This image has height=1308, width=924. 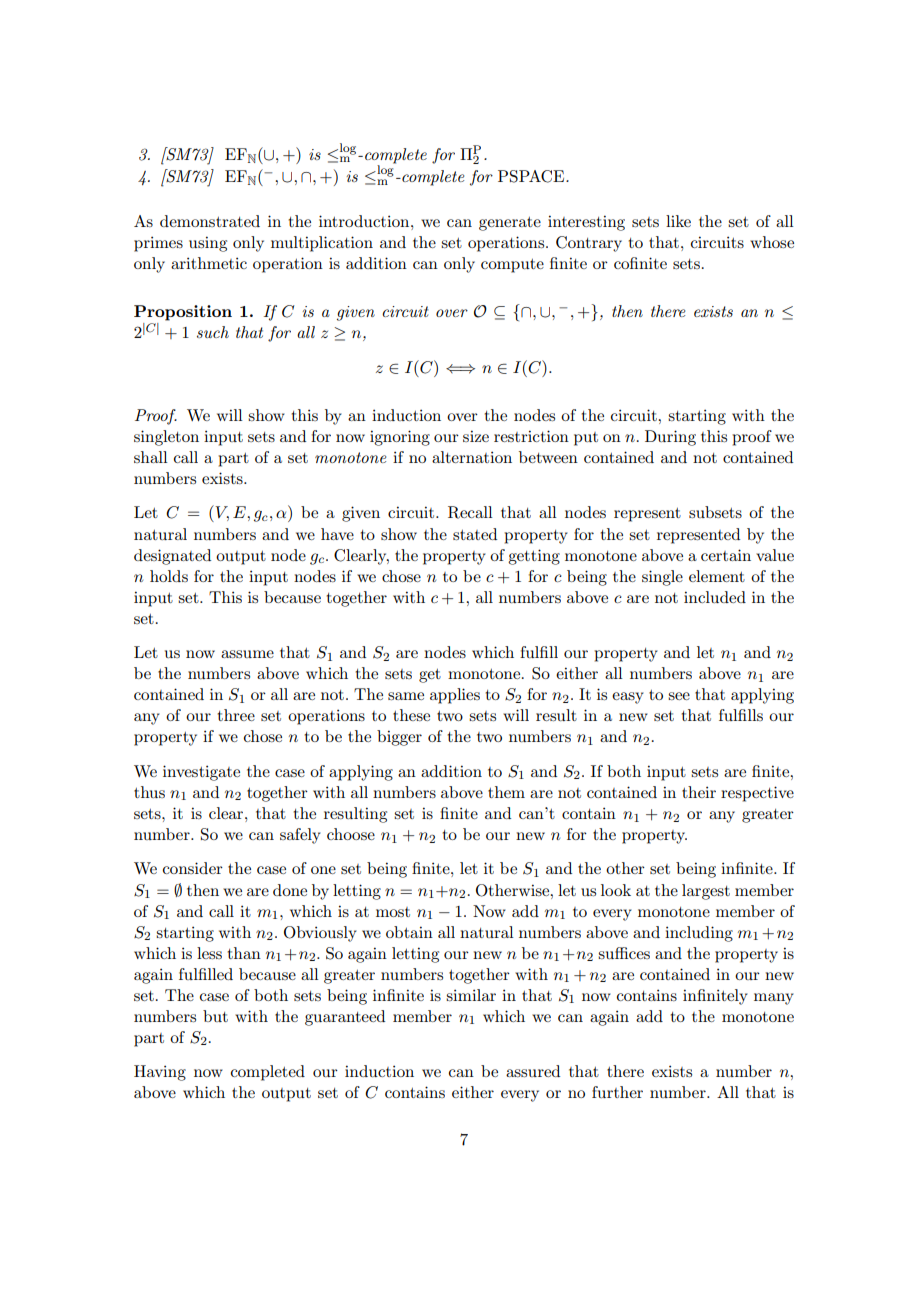 What do you see at coordinates (208, 244) in the image?
I see `using` at bounding box center [208, 244].
